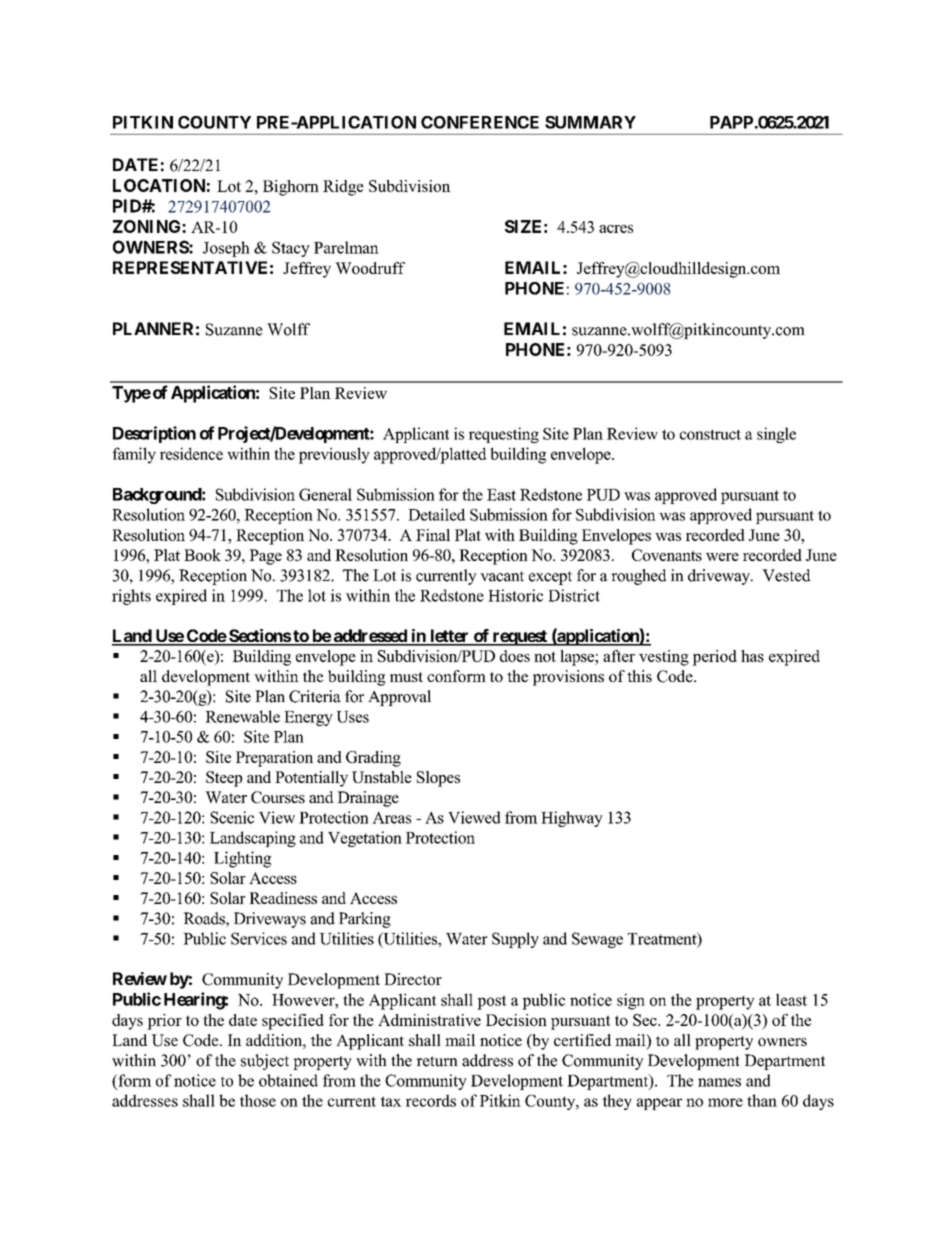 The image size is (952, 1233). What do you see at coordinates (224, 779) in the image?
I see `Steep` at bounding box center [224, 779].
